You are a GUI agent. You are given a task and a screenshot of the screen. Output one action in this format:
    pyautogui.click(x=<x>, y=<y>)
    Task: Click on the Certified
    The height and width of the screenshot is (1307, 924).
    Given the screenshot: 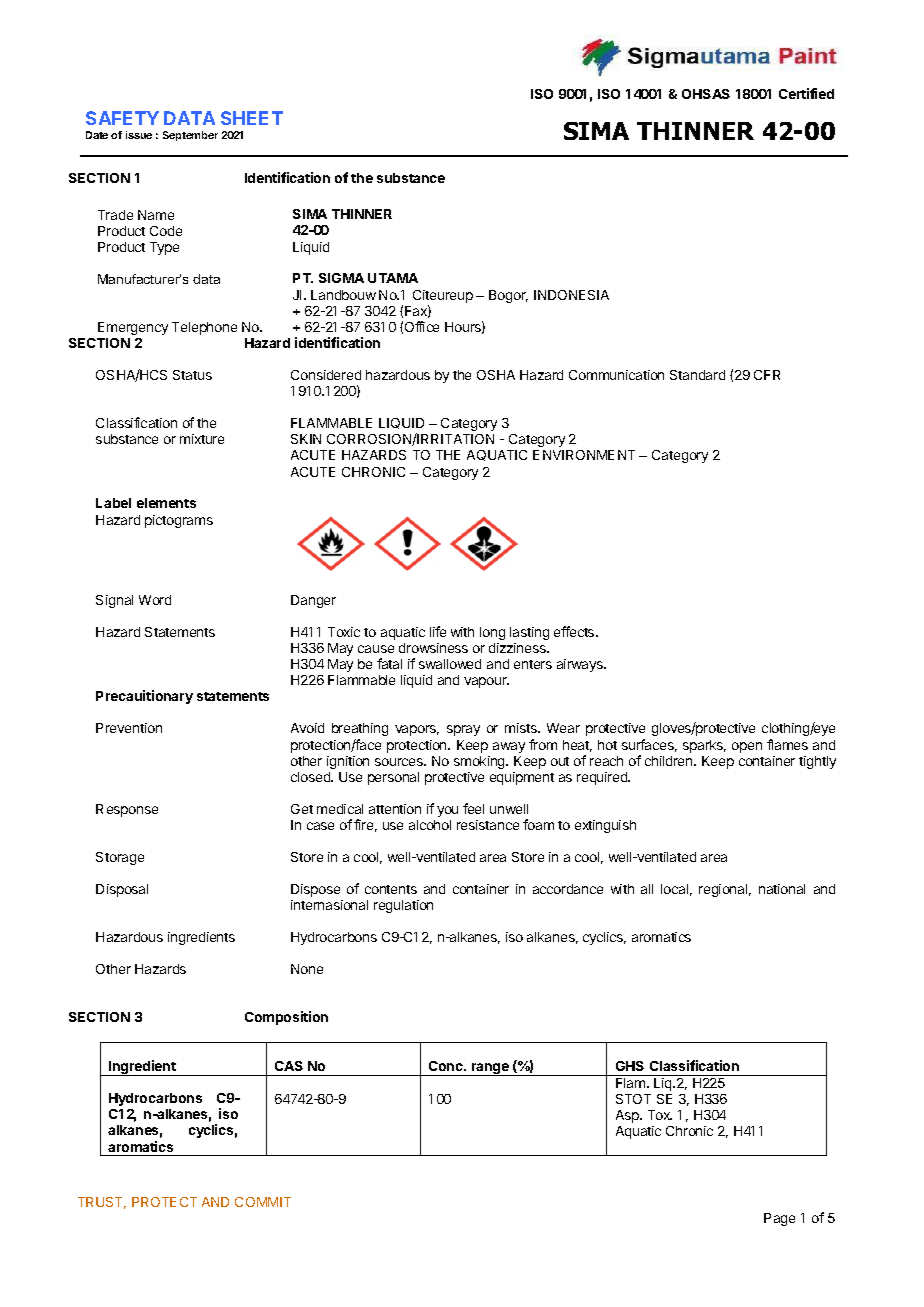 What is the action you would take?
    pyautogui.click(x=806, y=93)
